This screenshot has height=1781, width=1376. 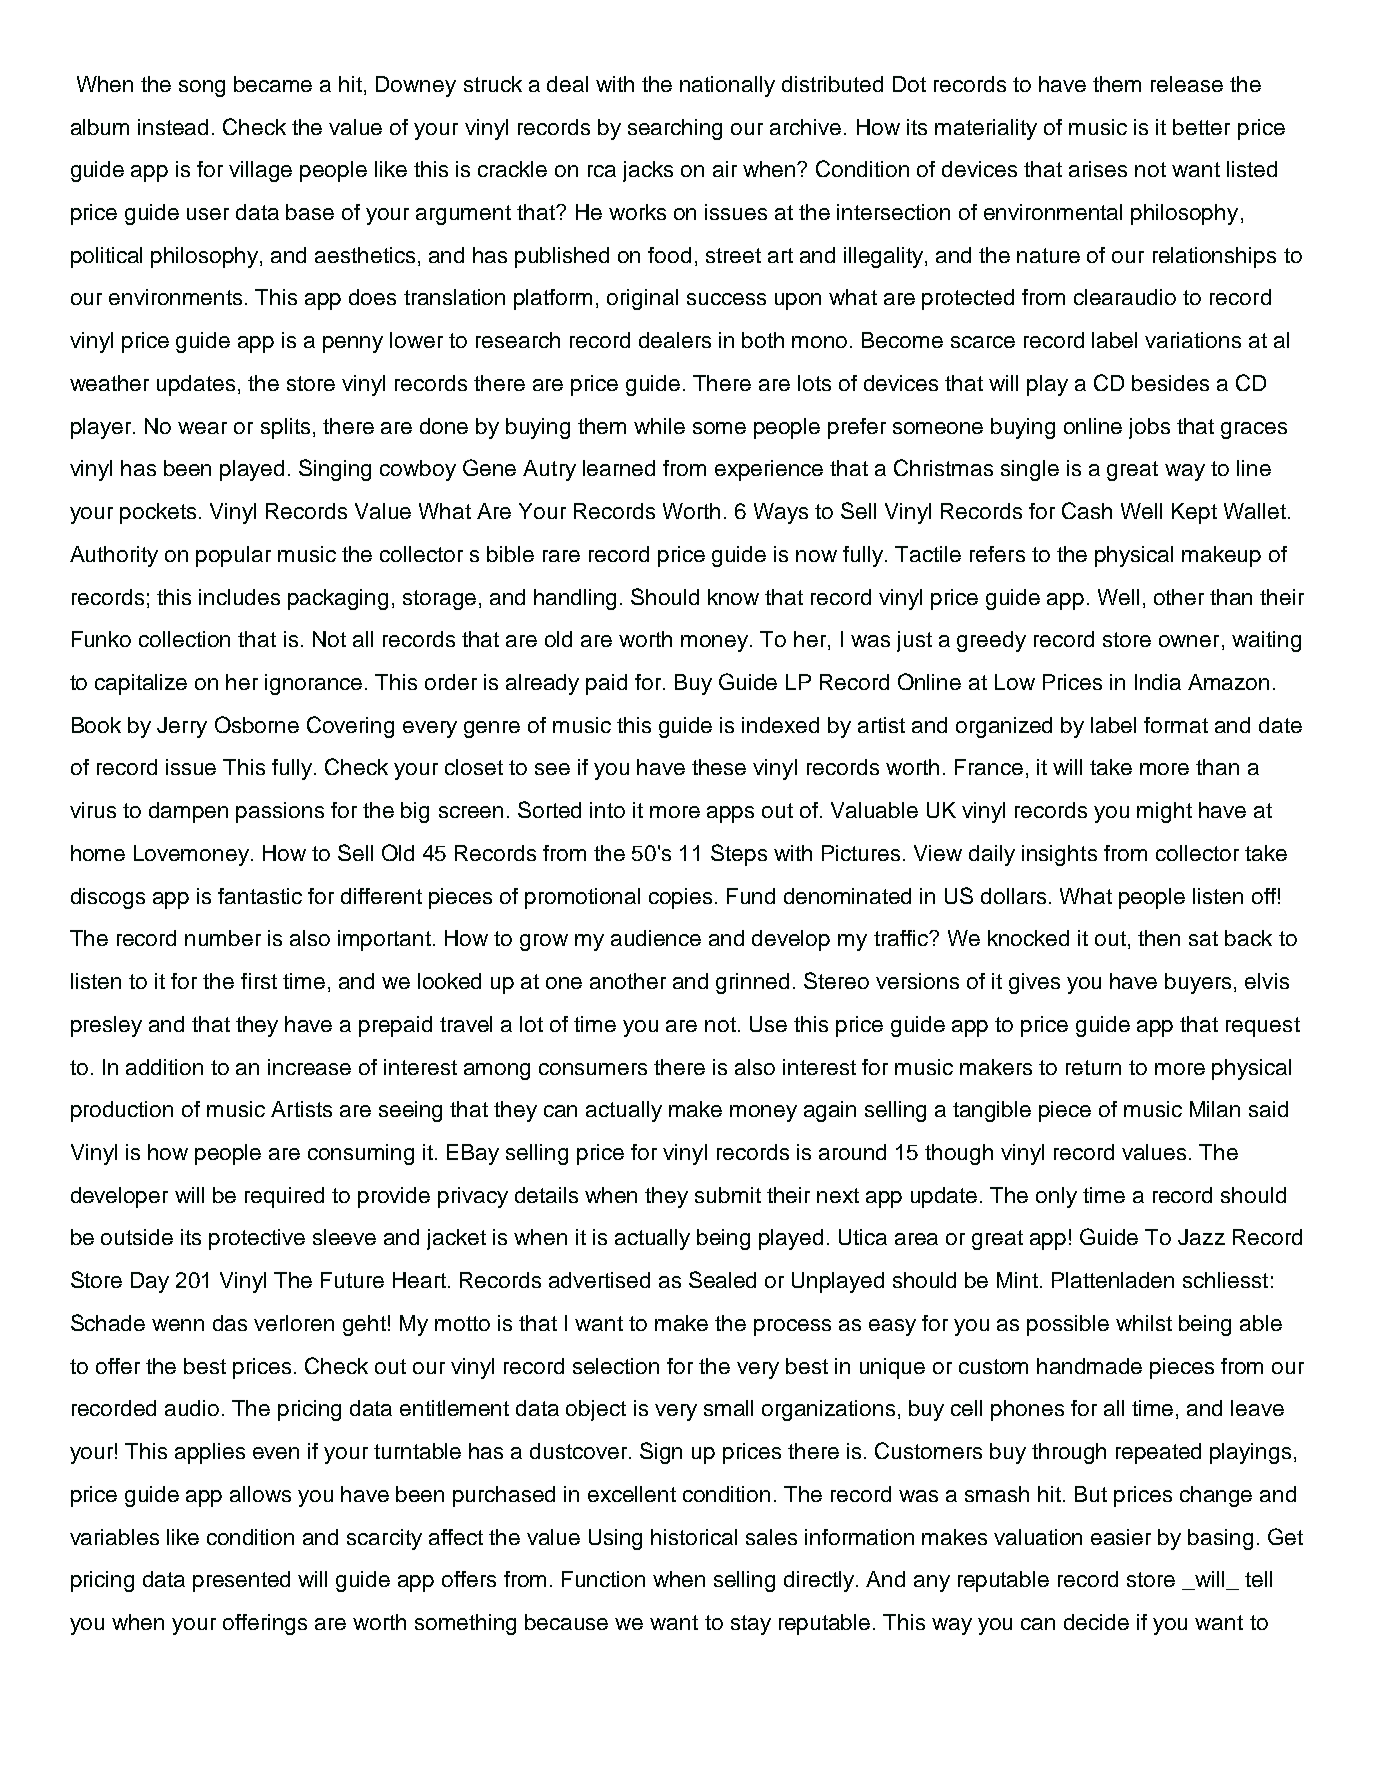 What do you see at coordinates (1164, 812) in the screenshot?
I see `might` at bounding box center [1164, 812].
